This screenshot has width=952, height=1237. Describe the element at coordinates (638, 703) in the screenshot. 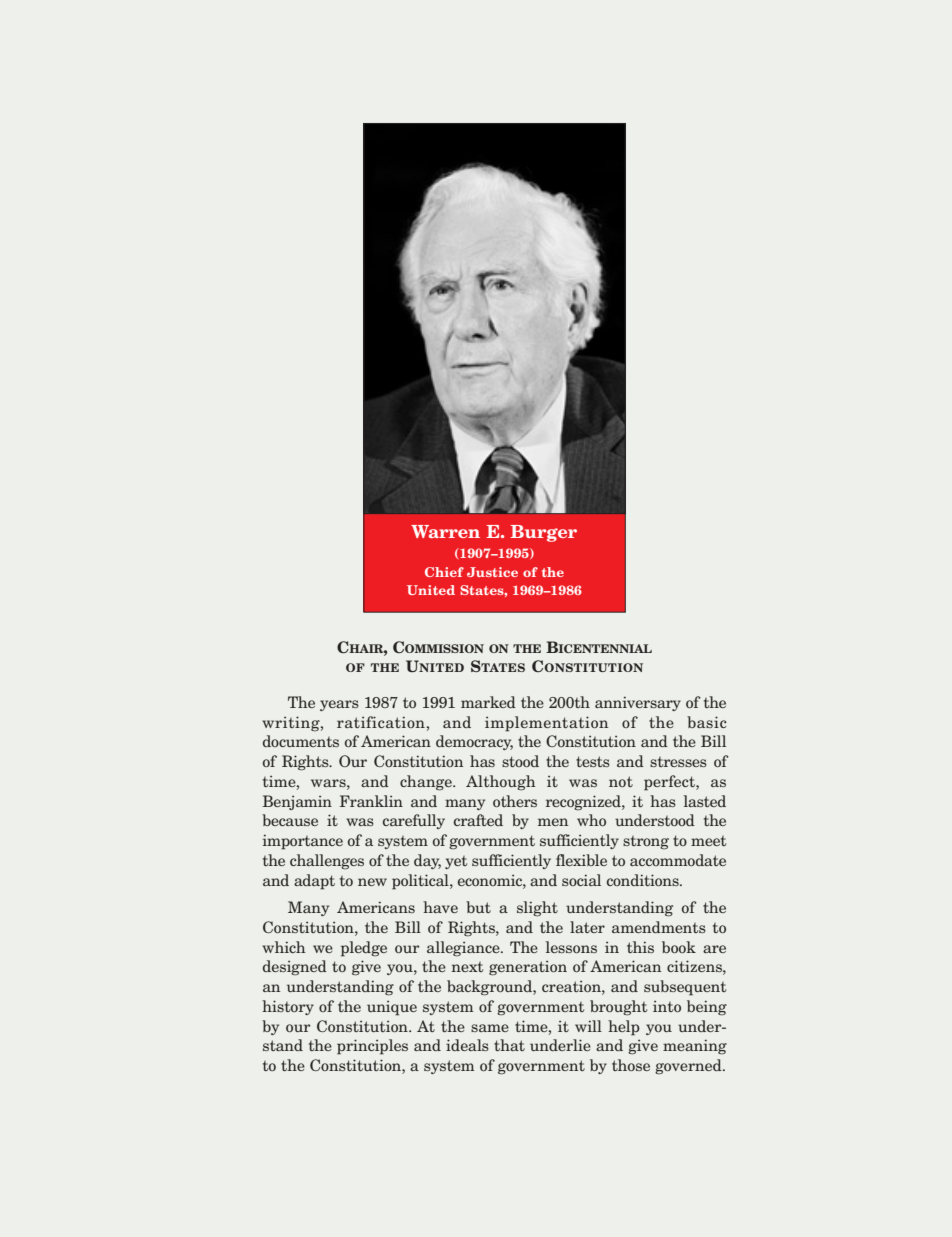

I see `anniversary` at that location.
